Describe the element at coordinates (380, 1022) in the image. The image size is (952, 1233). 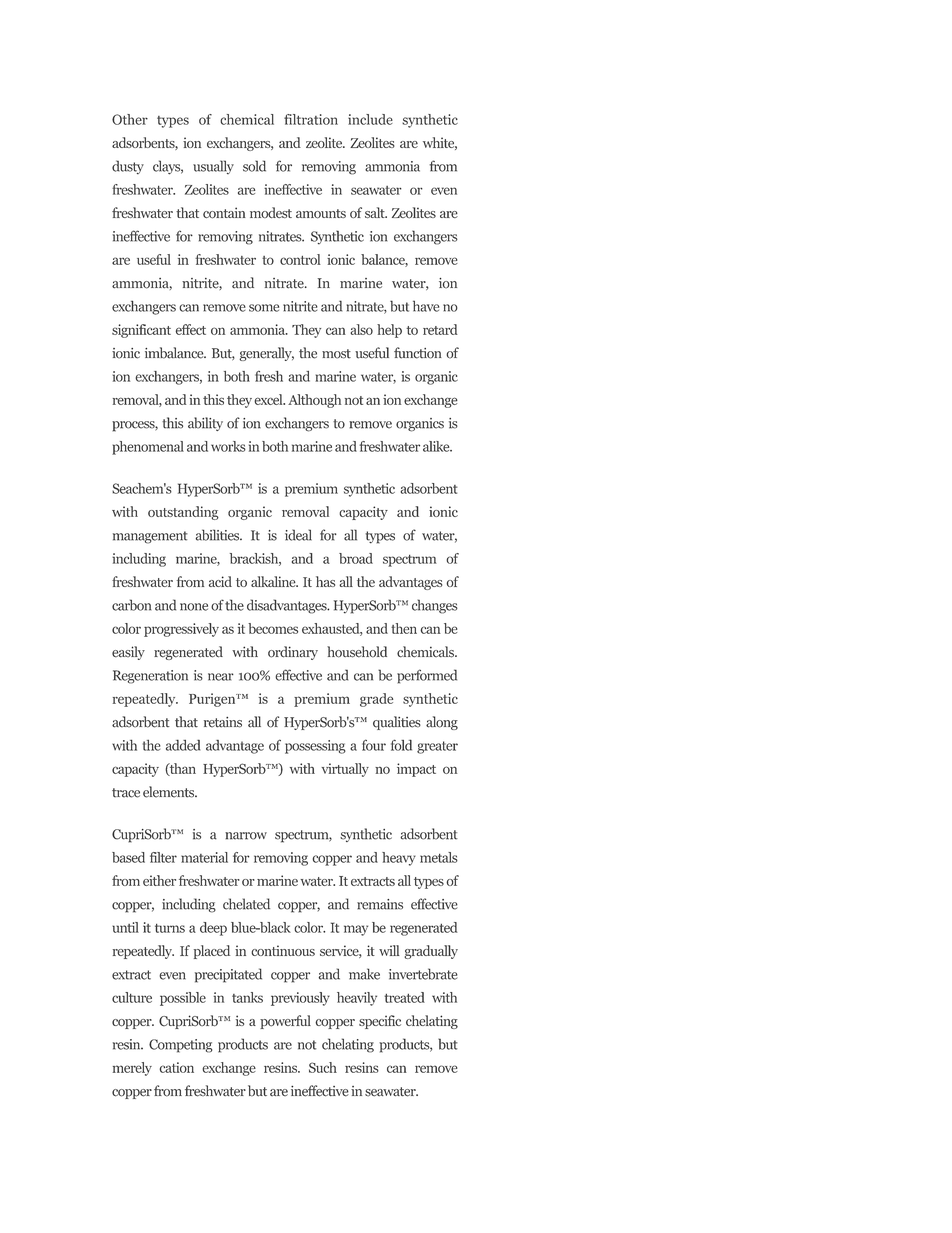
I see `specific` at that location.
